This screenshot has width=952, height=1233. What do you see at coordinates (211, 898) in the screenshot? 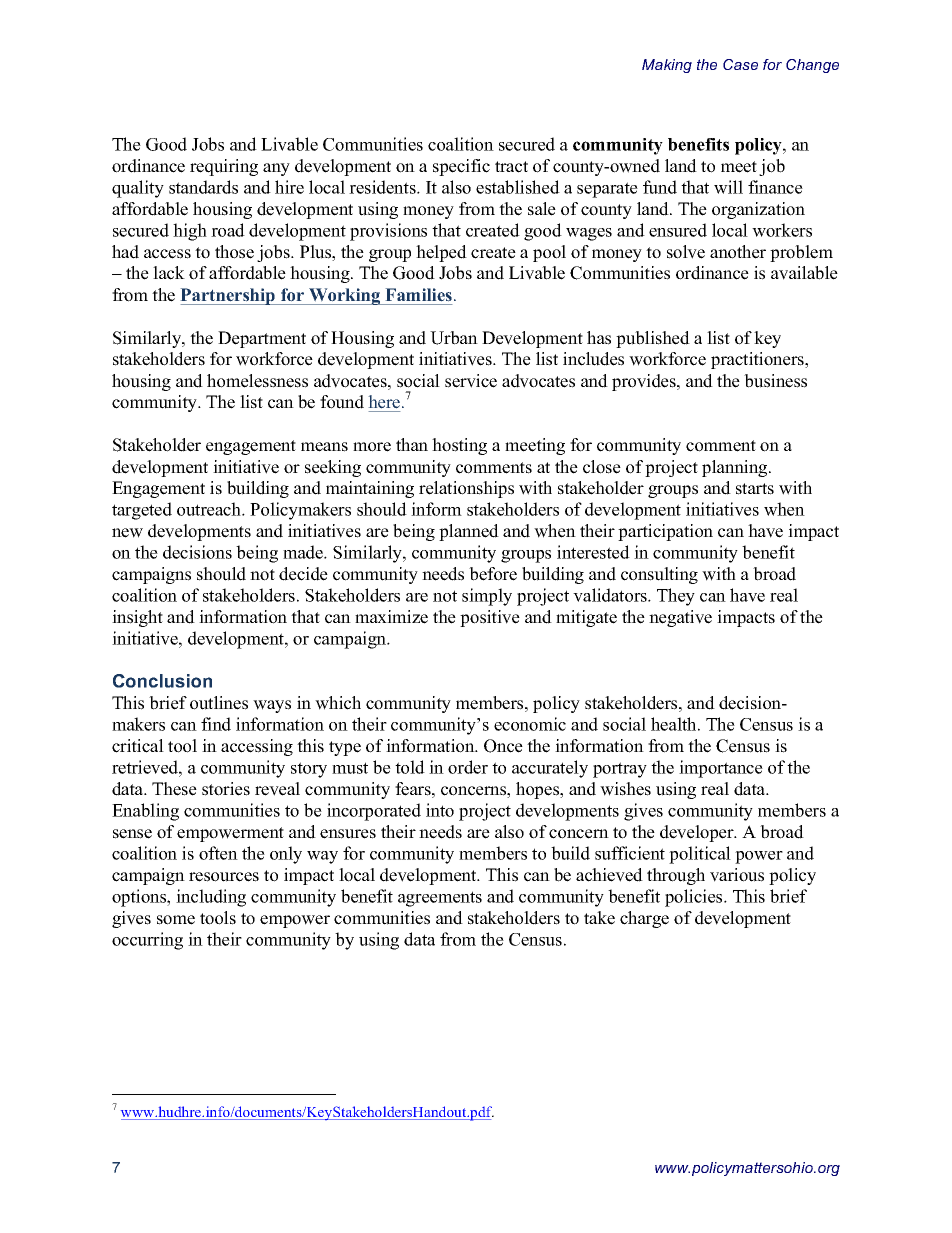
I see `including` at bounding box center [211, 898].
